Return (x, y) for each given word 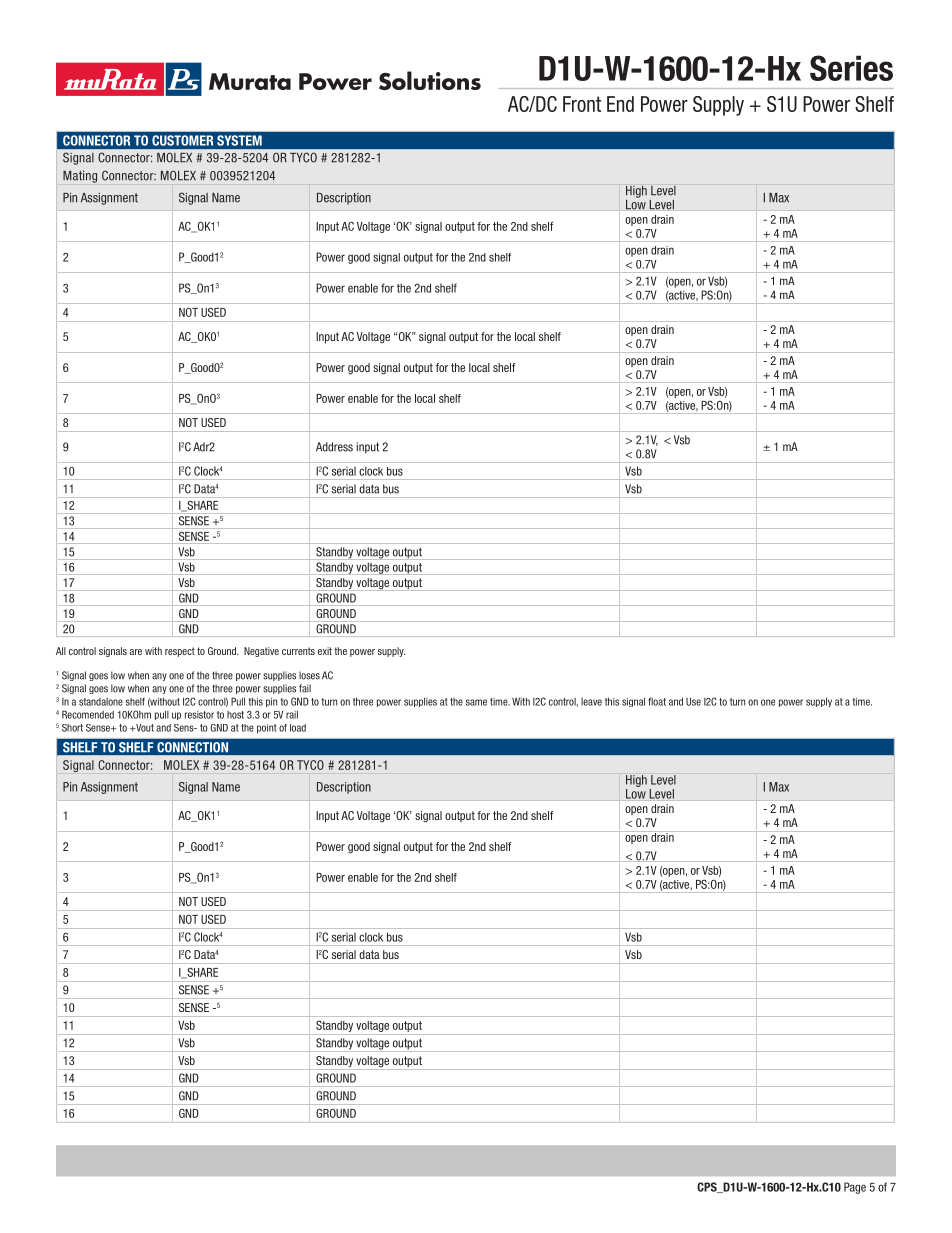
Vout (144, 728)
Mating (80, 177)
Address (334, 447)
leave (591, 702)
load (298, 728)
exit (325, 651)
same (476, 702)
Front (582, 104)
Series (851, 68)
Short (72, 728)
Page (855, 1188)
